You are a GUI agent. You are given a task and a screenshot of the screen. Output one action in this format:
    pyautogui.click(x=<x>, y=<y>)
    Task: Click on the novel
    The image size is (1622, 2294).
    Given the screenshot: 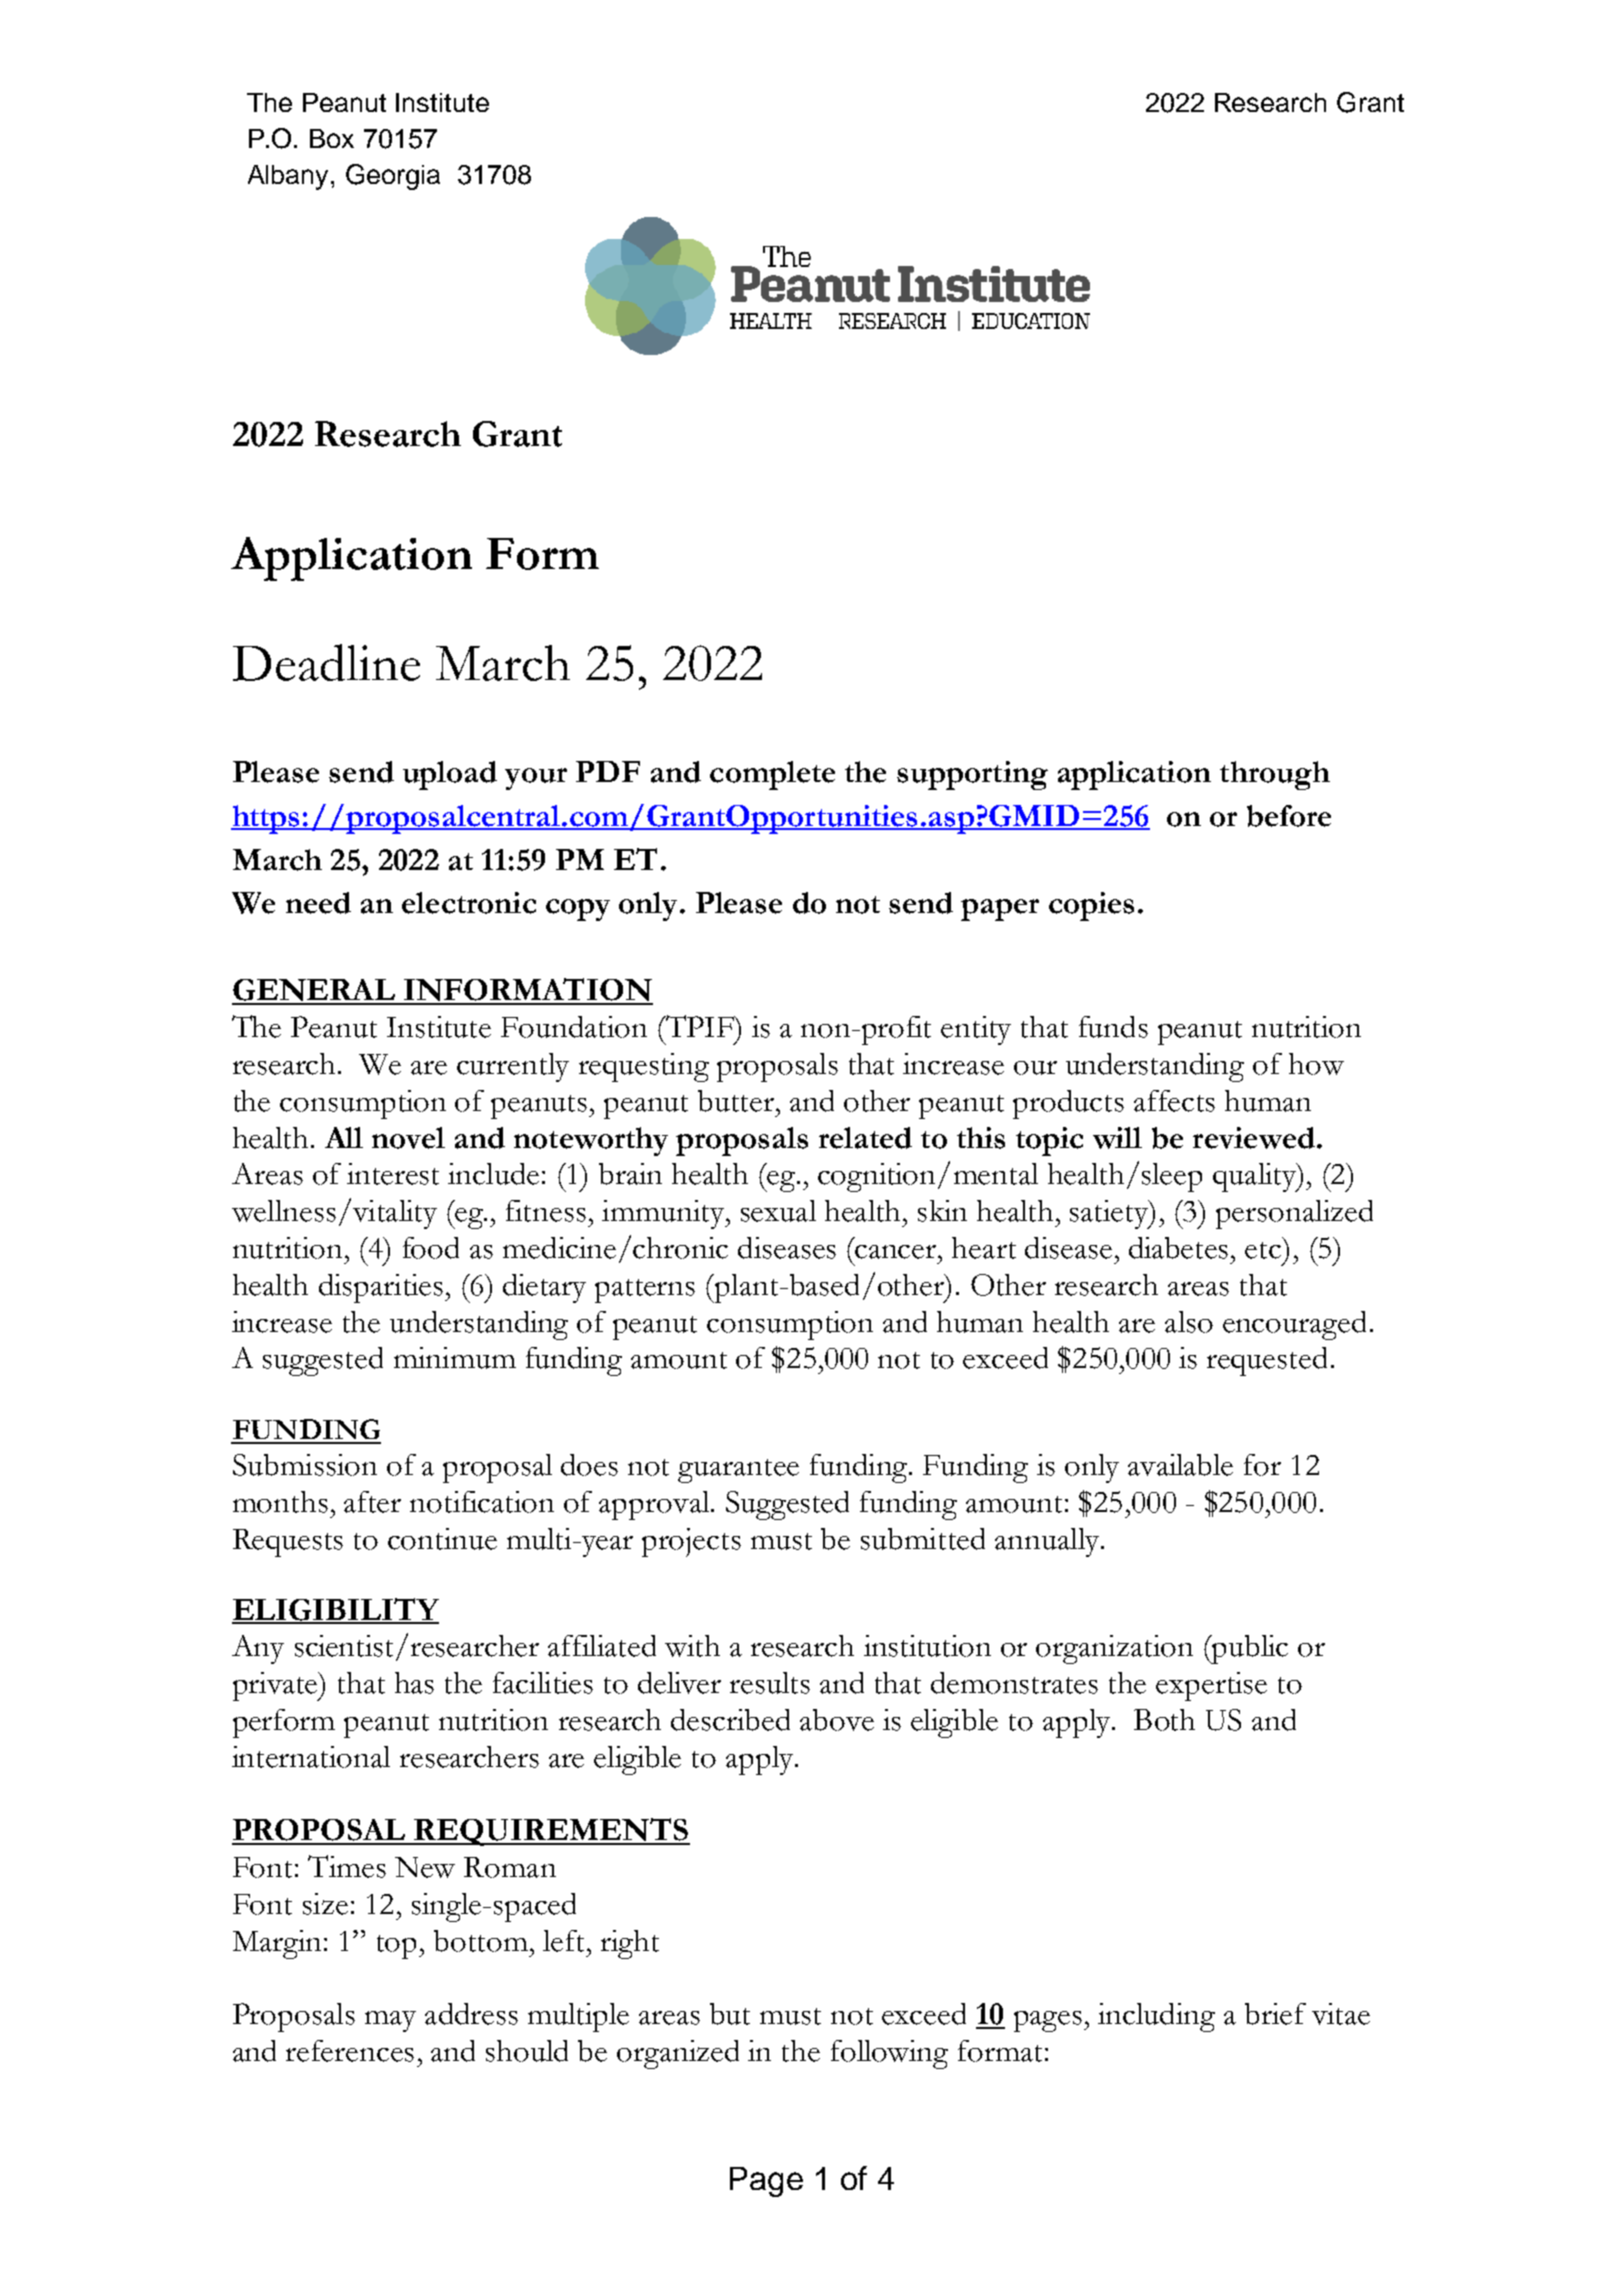 What is the action you would take?
    pyautogui.click(x=408, y=1138)
